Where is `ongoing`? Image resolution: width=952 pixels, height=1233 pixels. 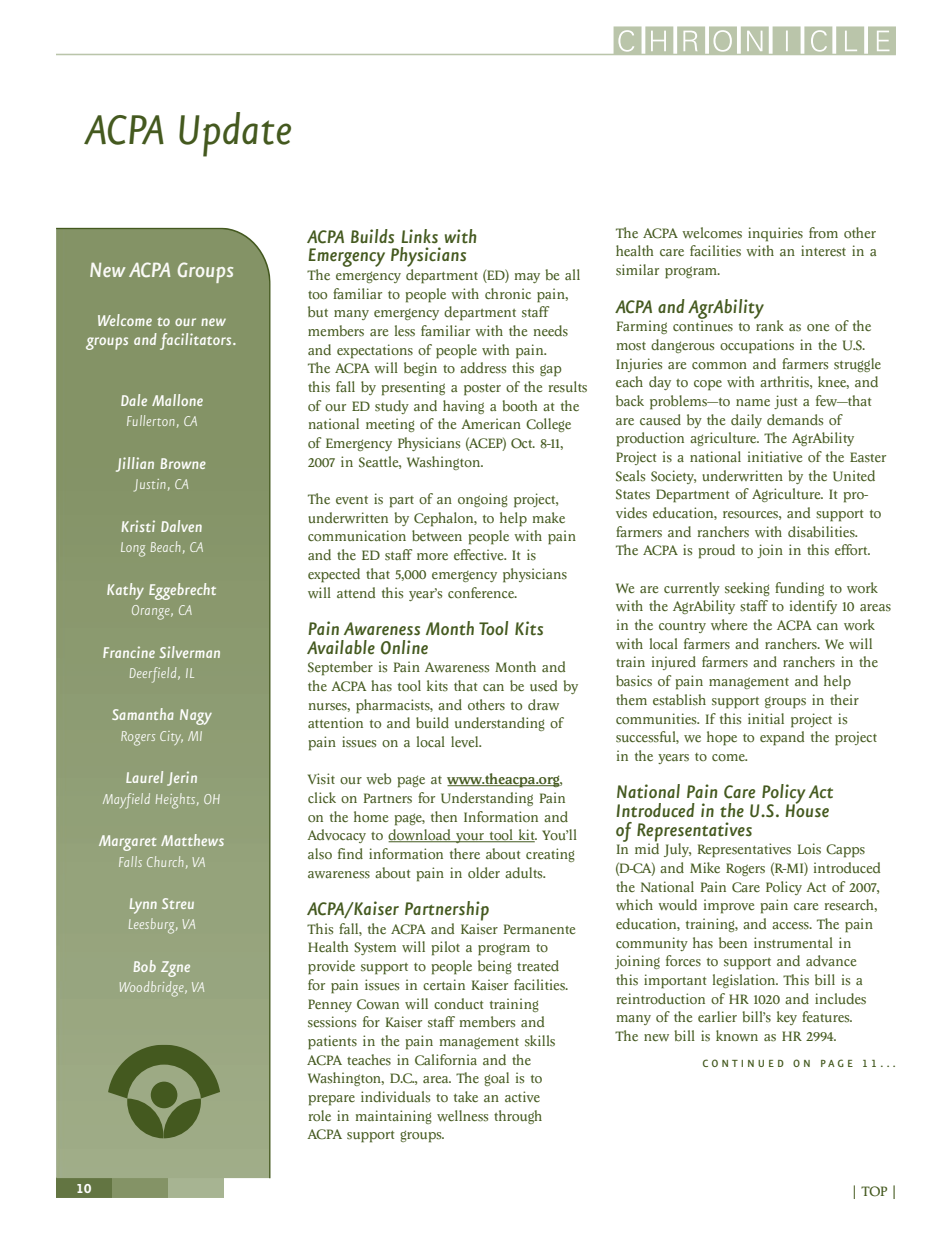
ongoing is located at coordinates (483, 500).
